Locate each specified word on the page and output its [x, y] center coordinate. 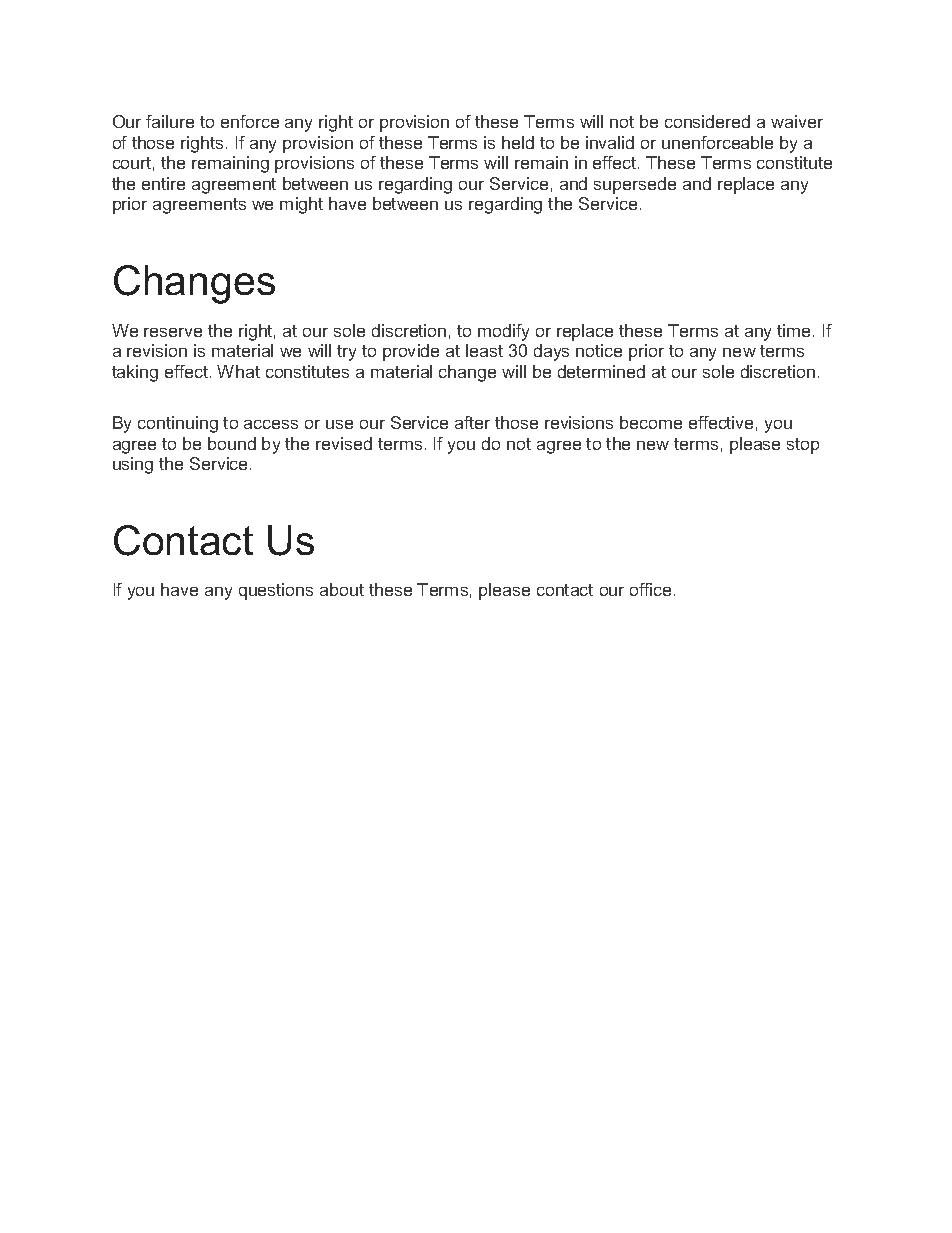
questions [276, 591]
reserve [173, 332]
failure [170, 121]
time [793, 330]
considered [707, 121]
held [518, 142]
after [472, 422]
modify [503, 332]
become [651, 422]
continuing [178, 424]
